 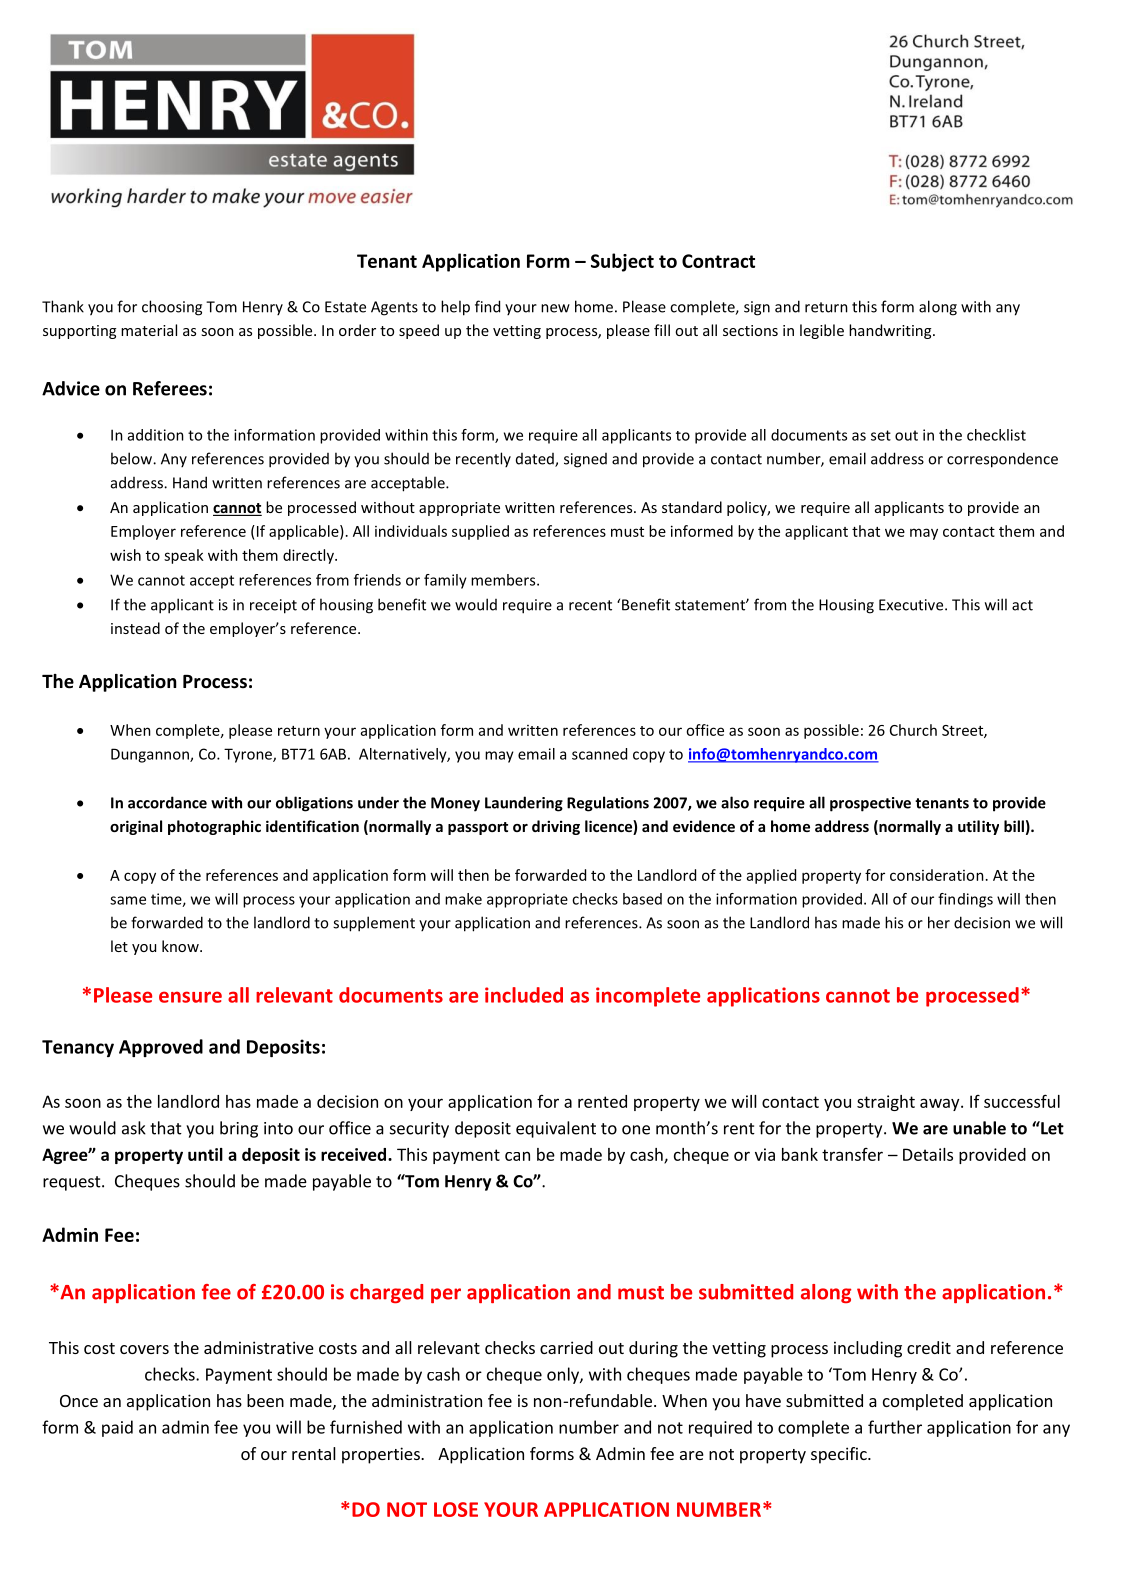 What do you see at coordinates (172, 308) in the screenshot?
I see `choosing` at bounding box center [172, 308].
